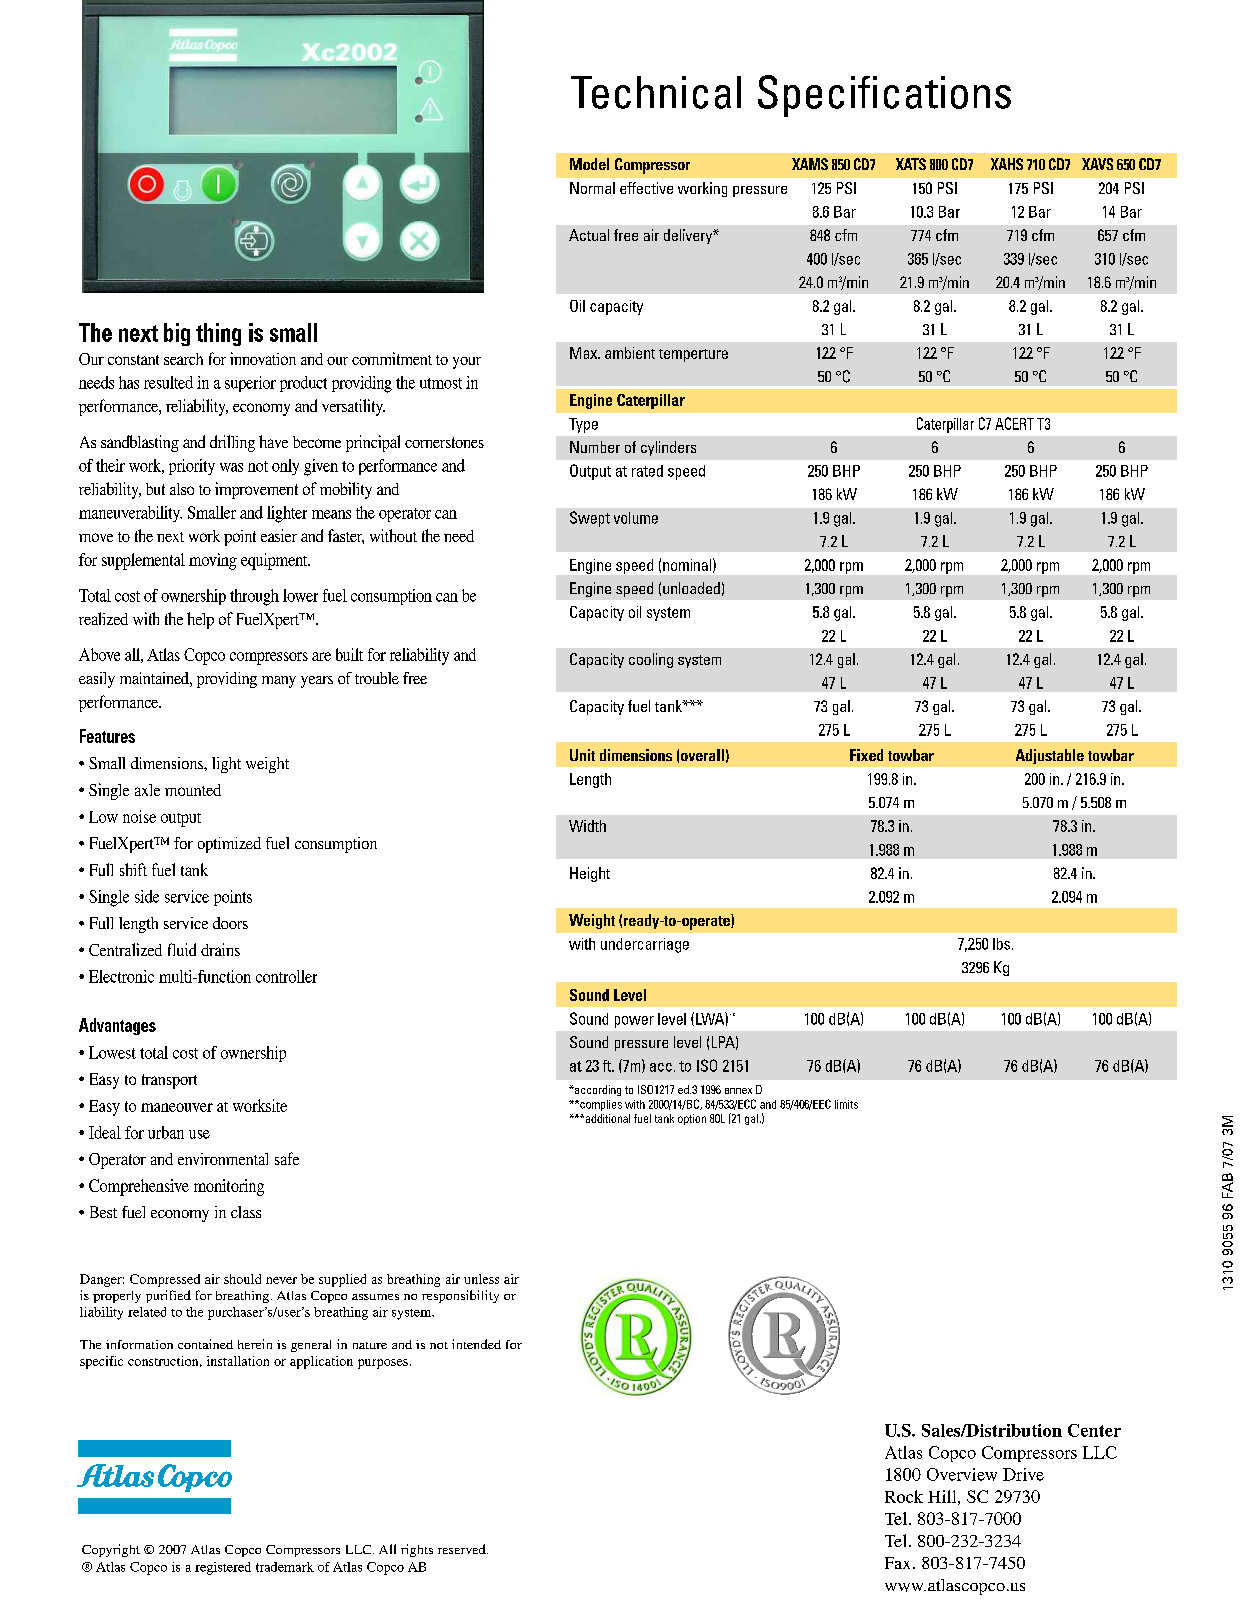 The image size is (1253, 1622). Describe the element at coordinates (1003, 944) in the page. I see `lbs` at that location.
